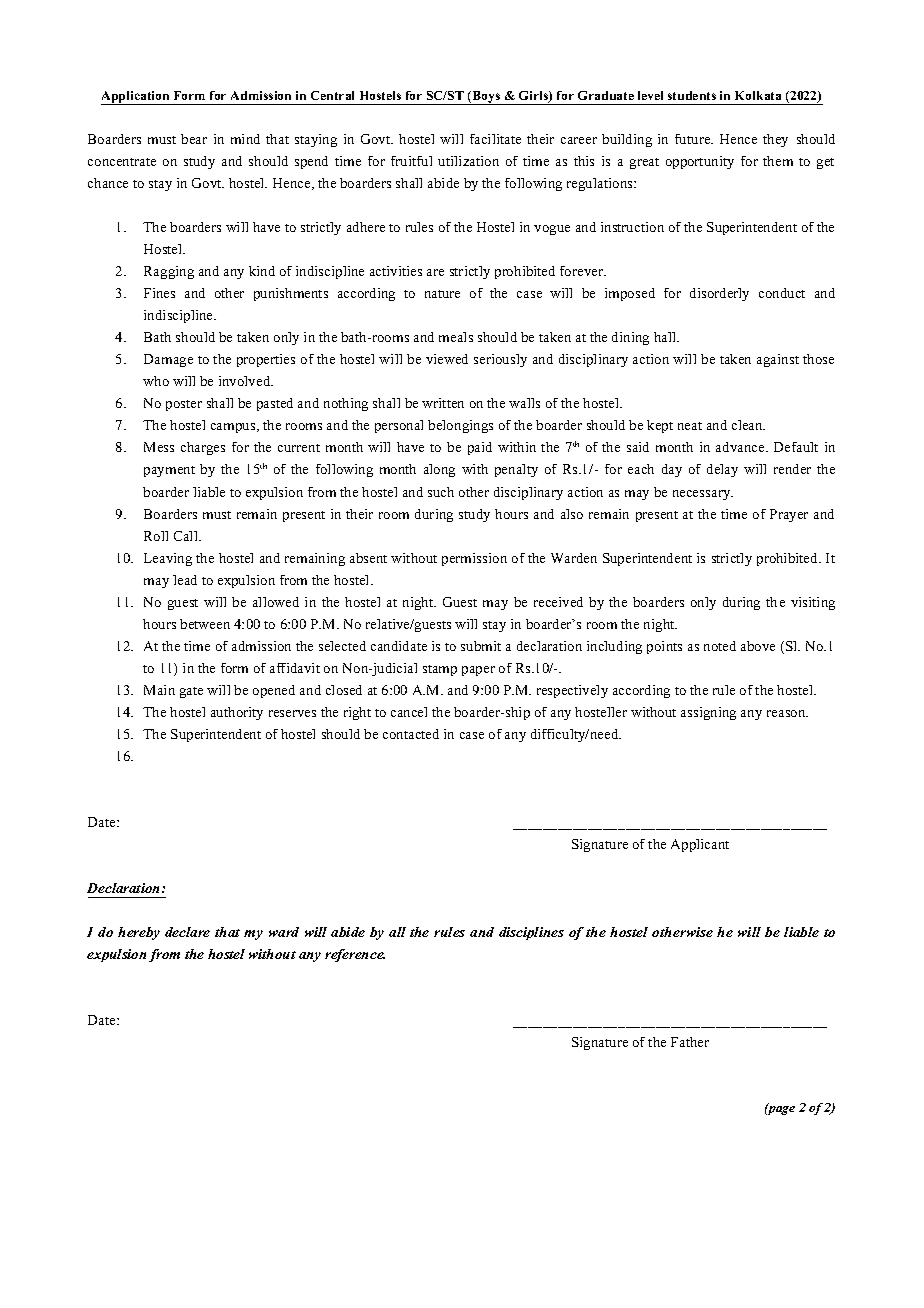  I want to click on poster, so click(184, 405).
